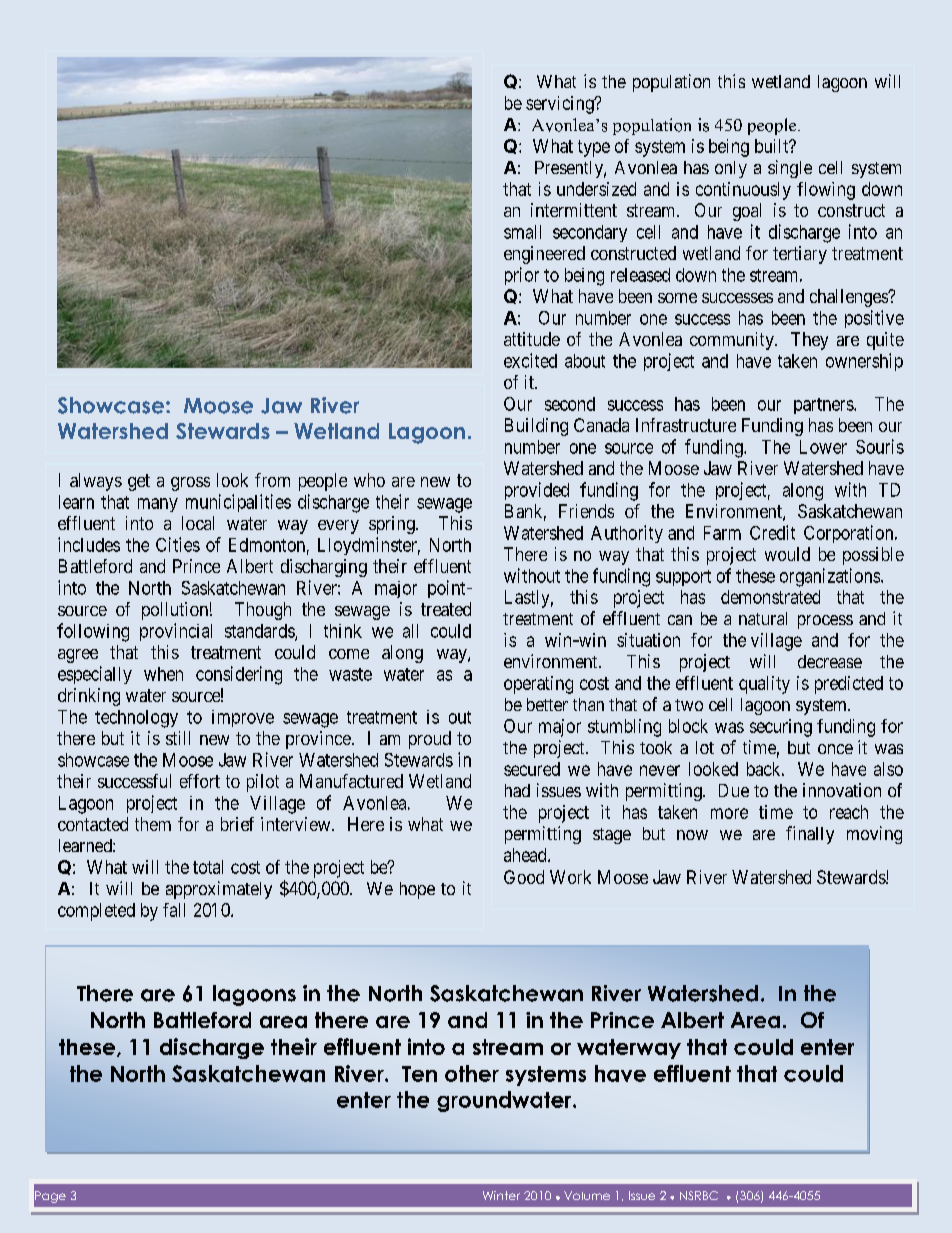 This screenshot has width=952, height=1233. What do you see at coordinates (517, 790) in the screenshot?
I see `had` at bounding box center [517, 790].
